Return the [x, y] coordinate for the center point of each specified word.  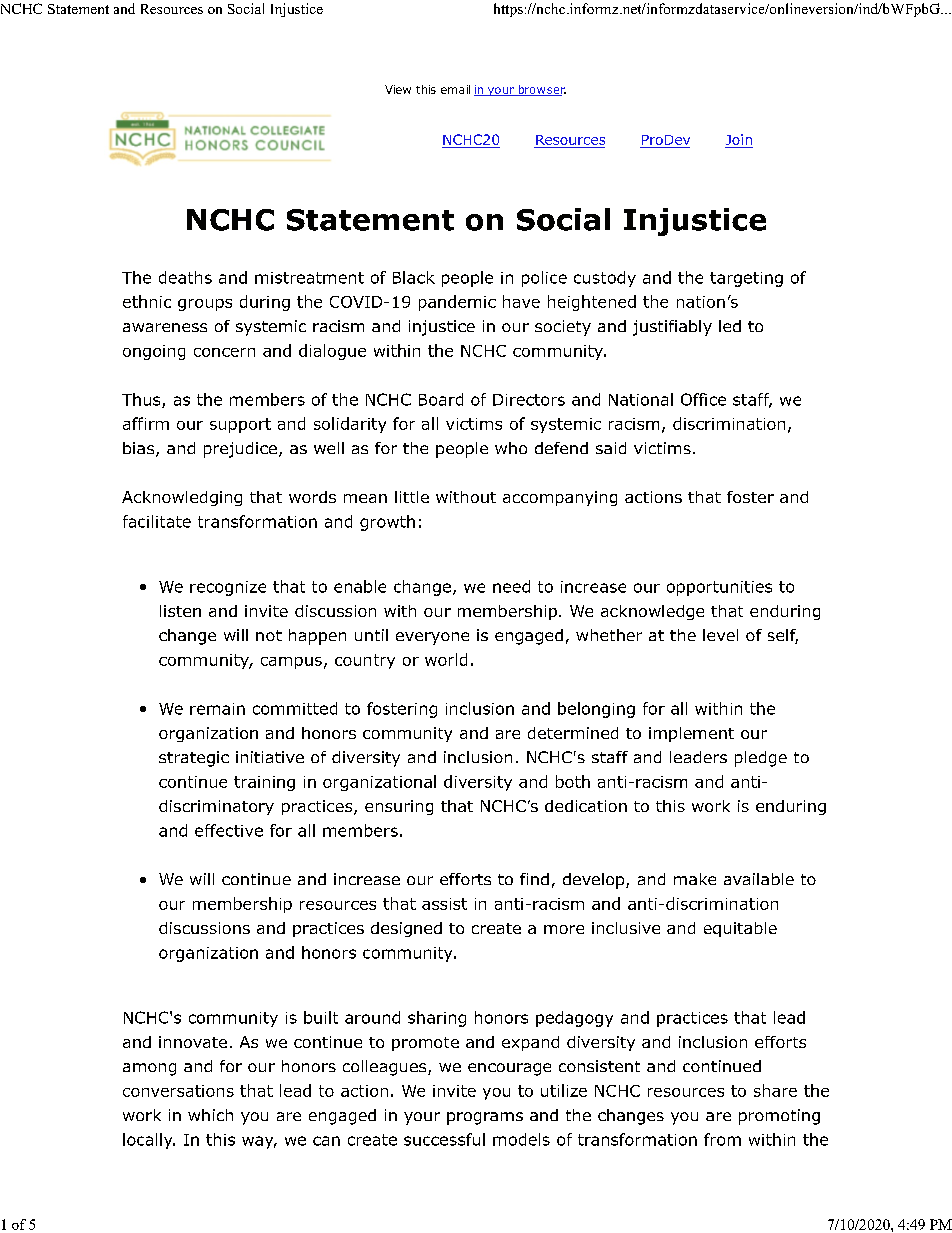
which [210, 1115]
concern [224, 352]
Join [739, 139]
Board [441, 399]
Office [703, 399]
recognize [228, 588]
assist [444, 904]
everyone [432, 638]
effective [229, 830]
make [695, 879]
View [398, 89]
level [720, 635]
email [455, 89]
